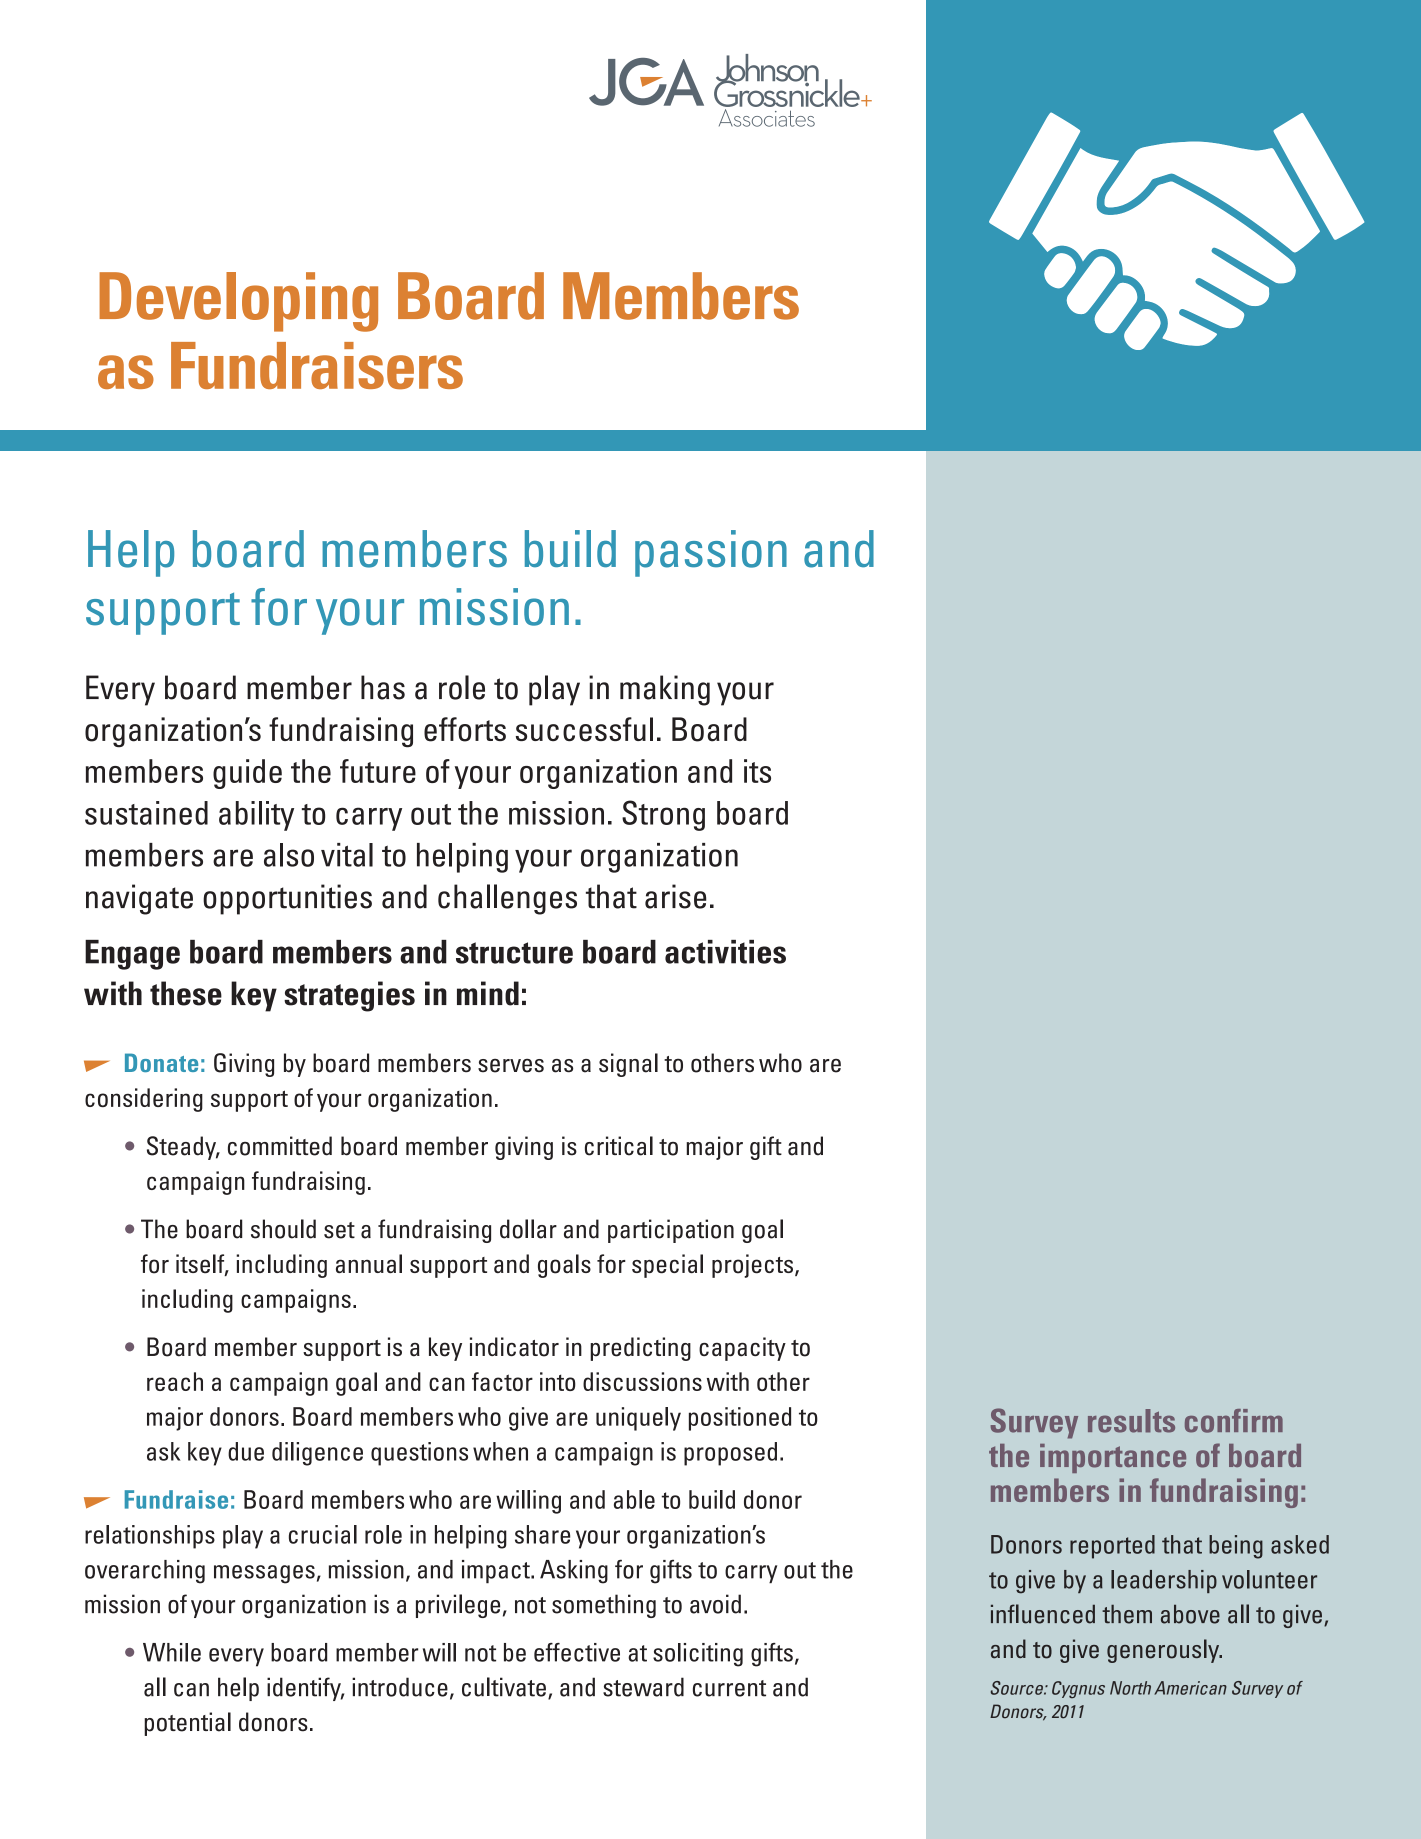 Image resolution: width=1421 pixels, height=1839 pixels. I want to click on making, so click(665, 690).
